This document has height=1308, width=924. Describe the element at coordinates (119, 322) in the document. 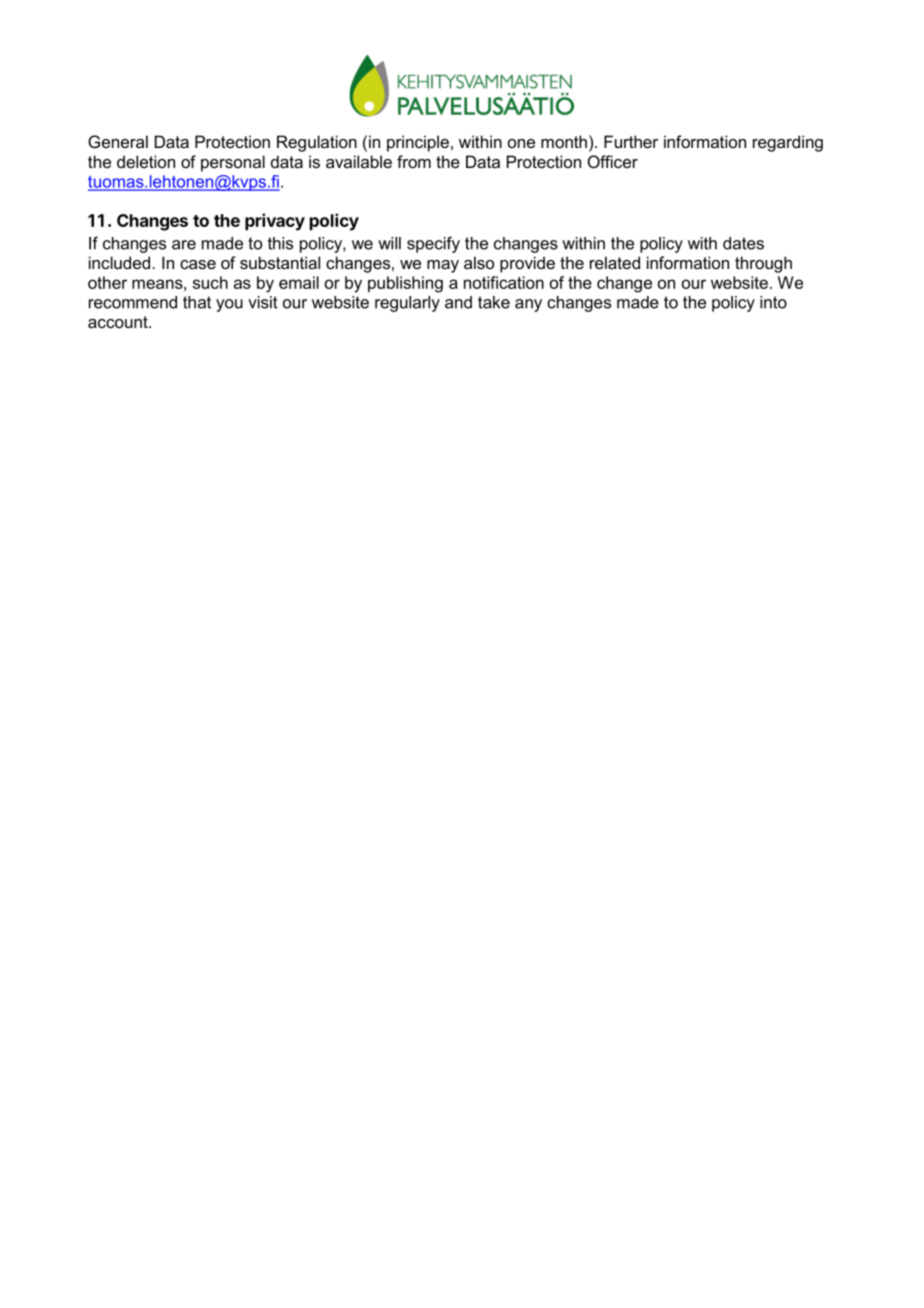

I see `account` at that location.
